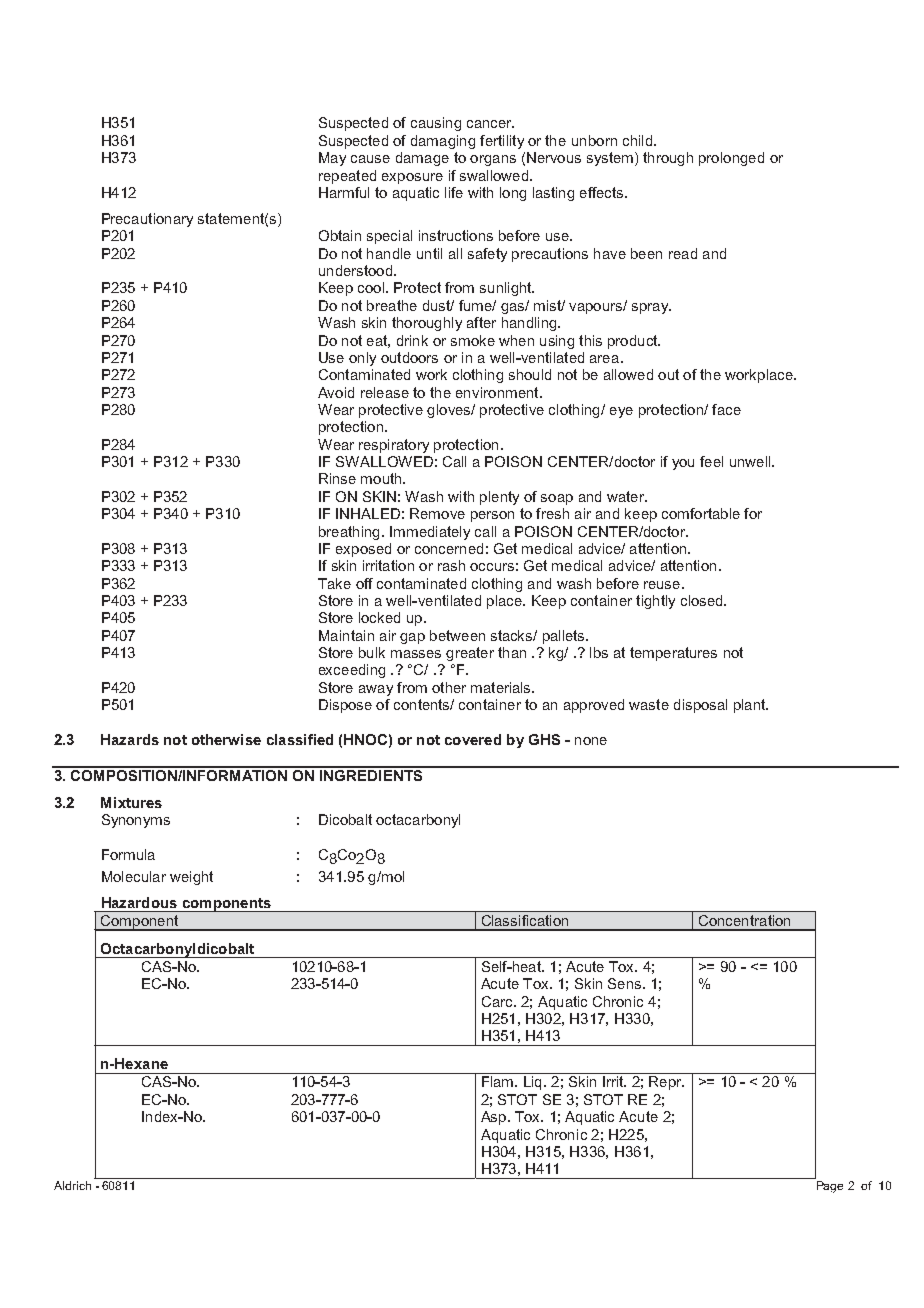 The height and width of the document is (1308, 924). What do you see at coordinates (473, 739) in the document?
I see `covered` at bounding box center [473, 739].
